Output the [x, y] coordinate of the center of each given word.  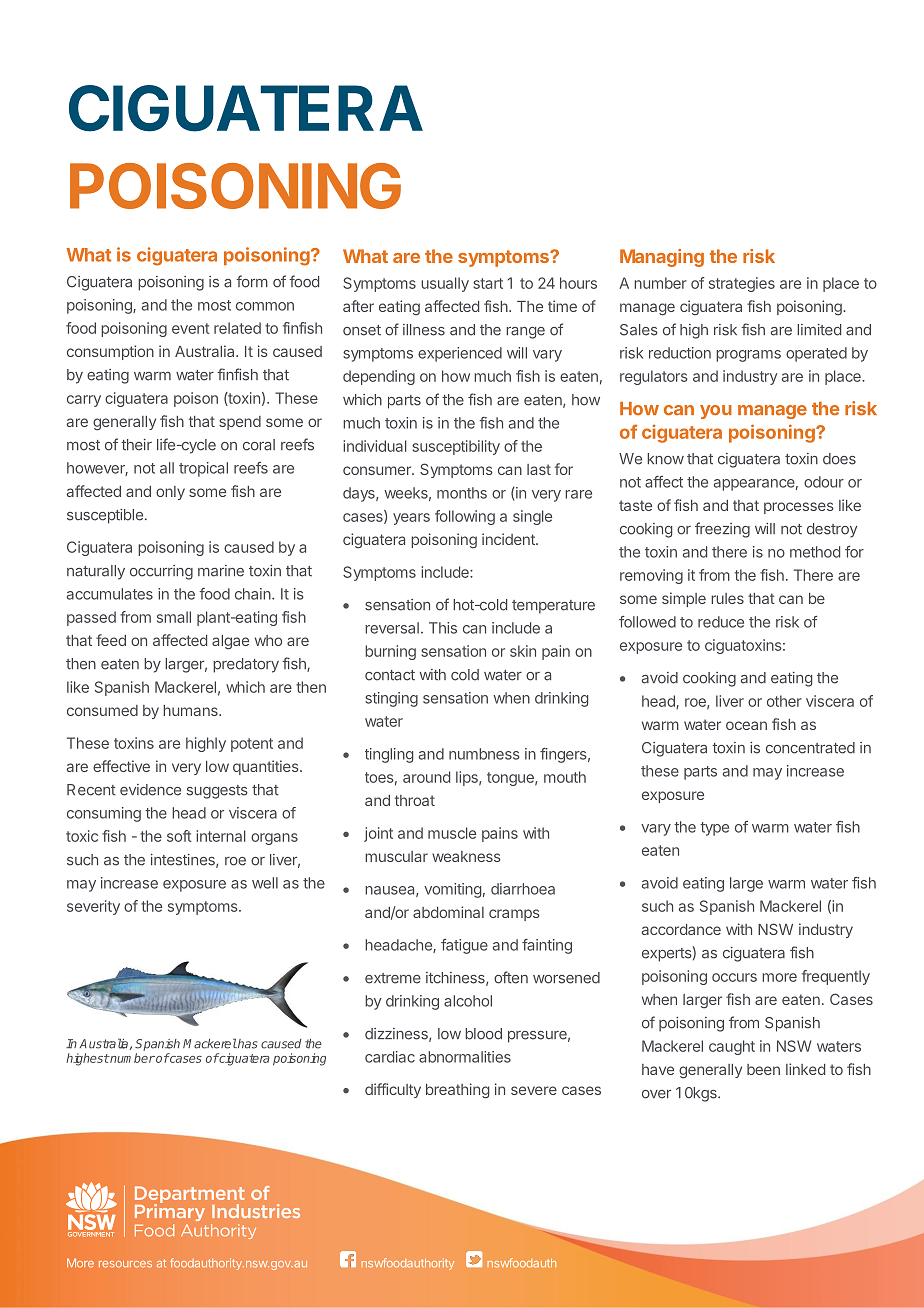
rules [727, 598]
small [174, 617]
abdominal [448, 912]
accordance [681, 929]
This [443, 628]
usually [445, 284]
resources [125, 1264]
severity [93, 907]
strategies [742, 284]
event [191, 328]
